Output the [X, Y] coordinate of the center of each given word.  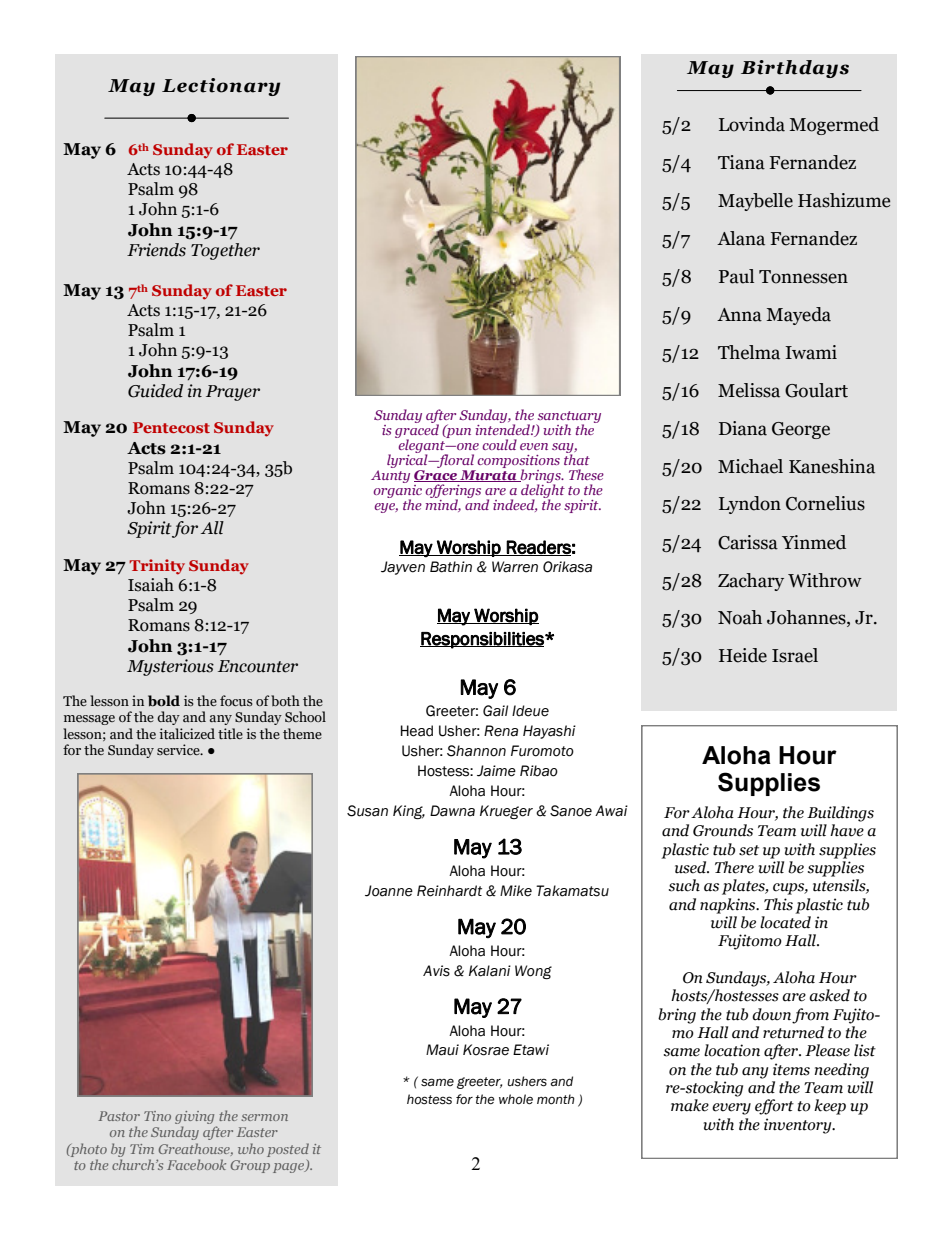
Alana [741, 238]
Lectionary [221, 87]
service [179, 749]
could [499, 444]
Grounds [723, 830]
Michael [750, 466]
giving [194, 1117]
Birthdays [795, 69]
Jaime [496, 771]
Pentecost [171, 427]
